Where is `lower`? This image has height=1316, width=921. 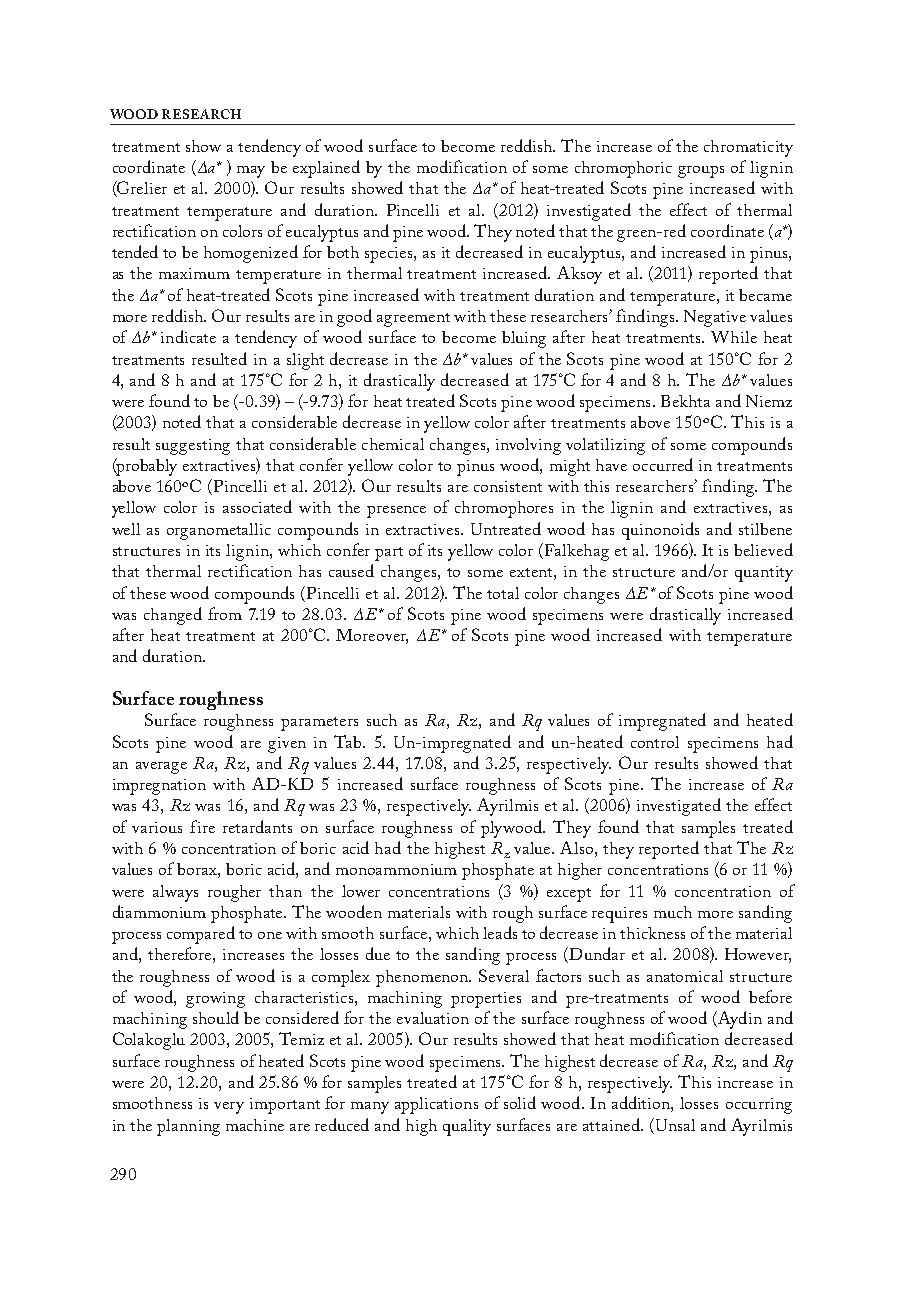 lower is located at coordinates (361, 891).
